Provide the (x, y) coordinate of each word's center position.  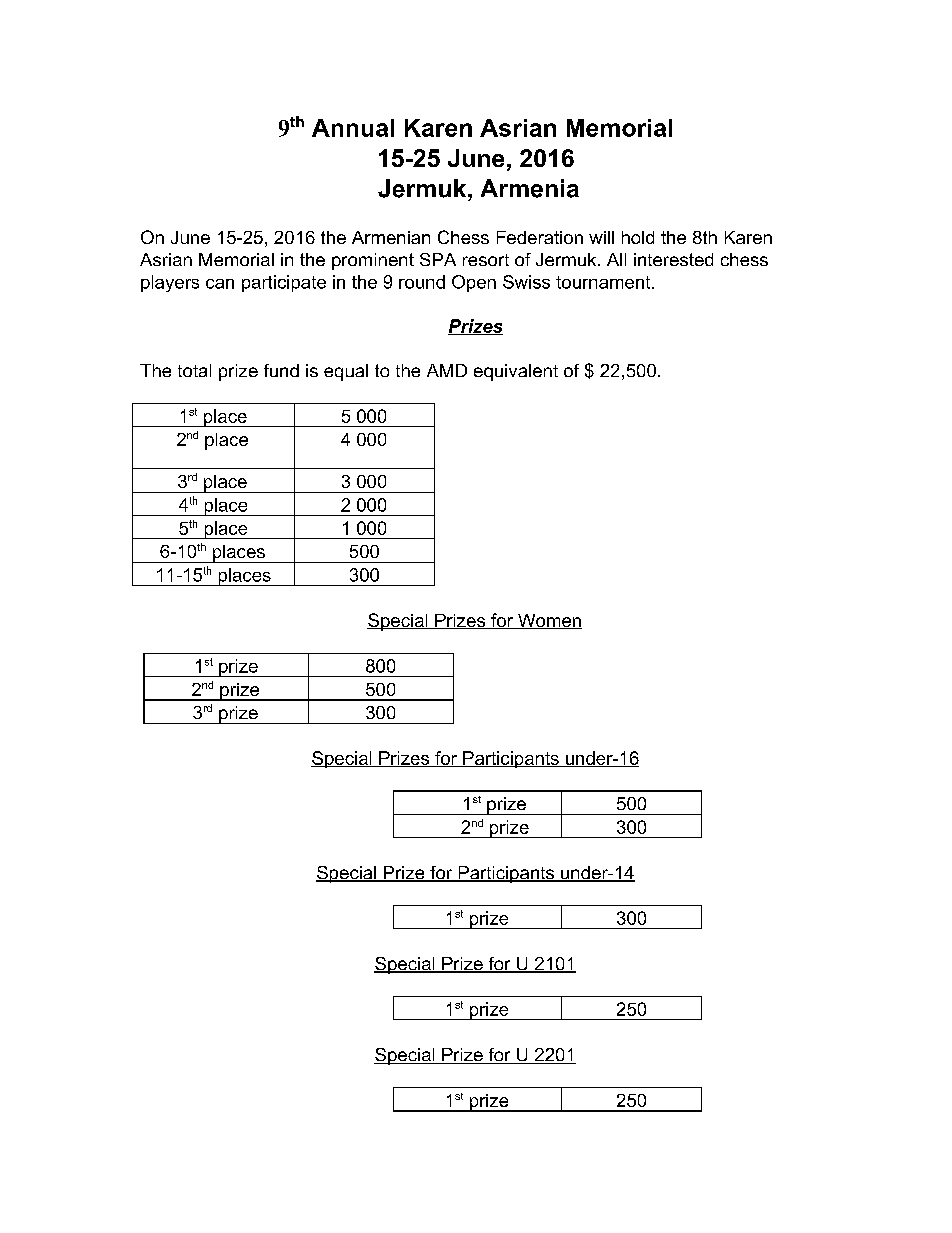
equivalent (516, 372)
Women (549, 621)
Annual (353, 128)
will (601, 237)
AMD (447, 370)
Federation (540, 237)
